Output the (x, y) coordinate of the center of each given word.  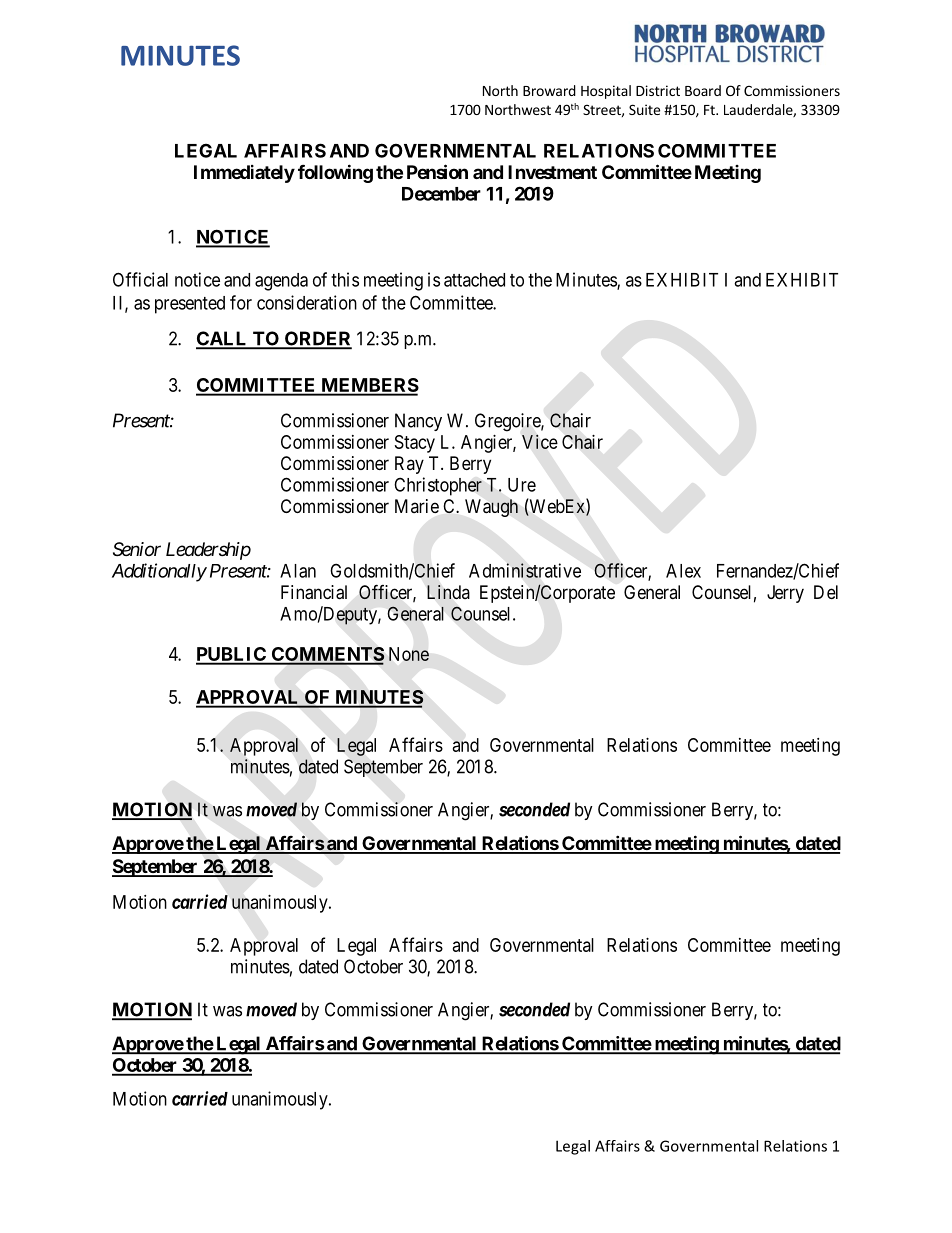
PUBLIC (232, 655)
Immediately (244, 174)
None (409, 654)
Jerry (785, 594)
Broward (549, 90)
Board (703, 90)
